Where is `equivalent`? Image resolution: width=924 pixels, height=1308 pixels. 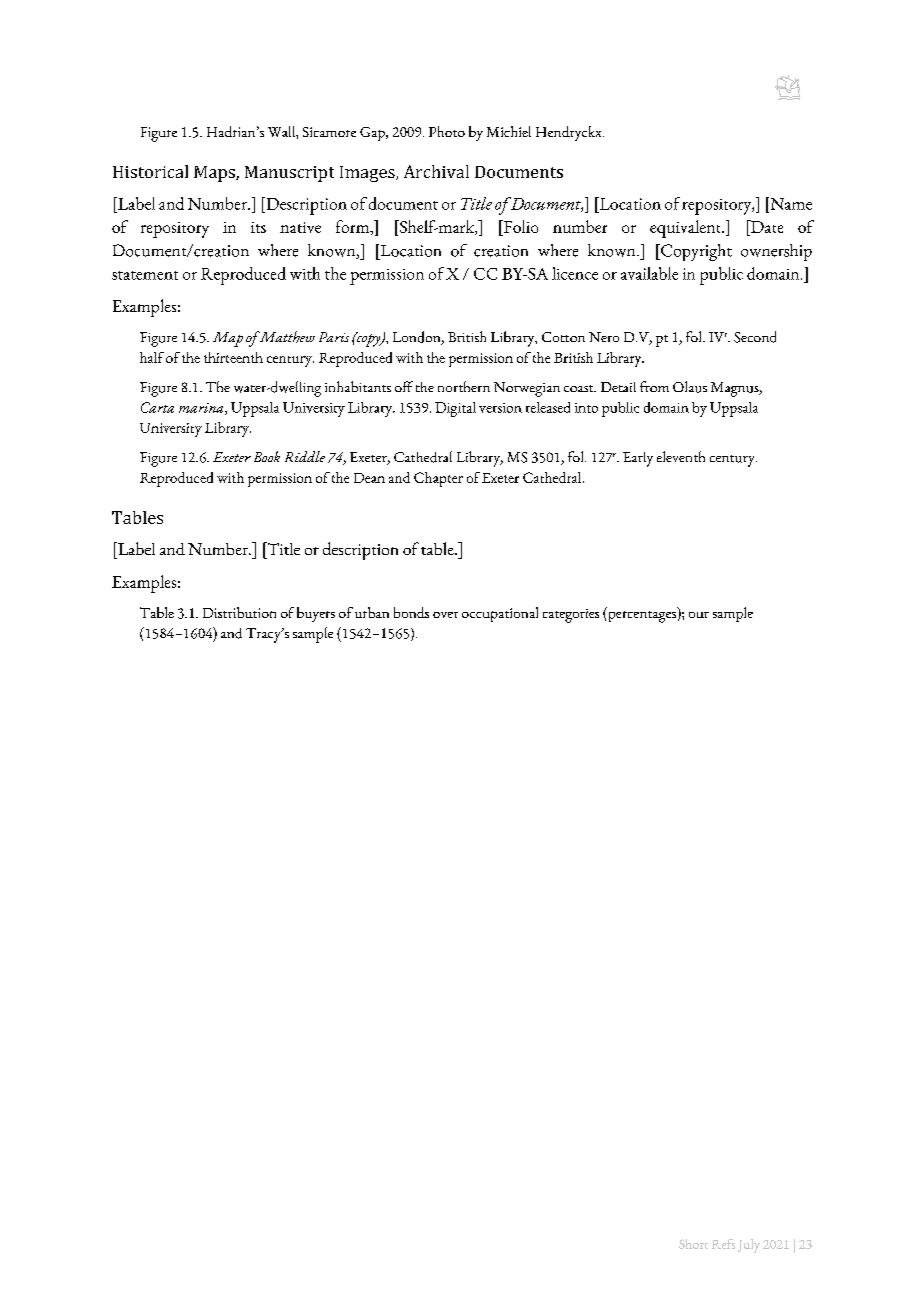 equivalent is located at coordinates (687, 229).
